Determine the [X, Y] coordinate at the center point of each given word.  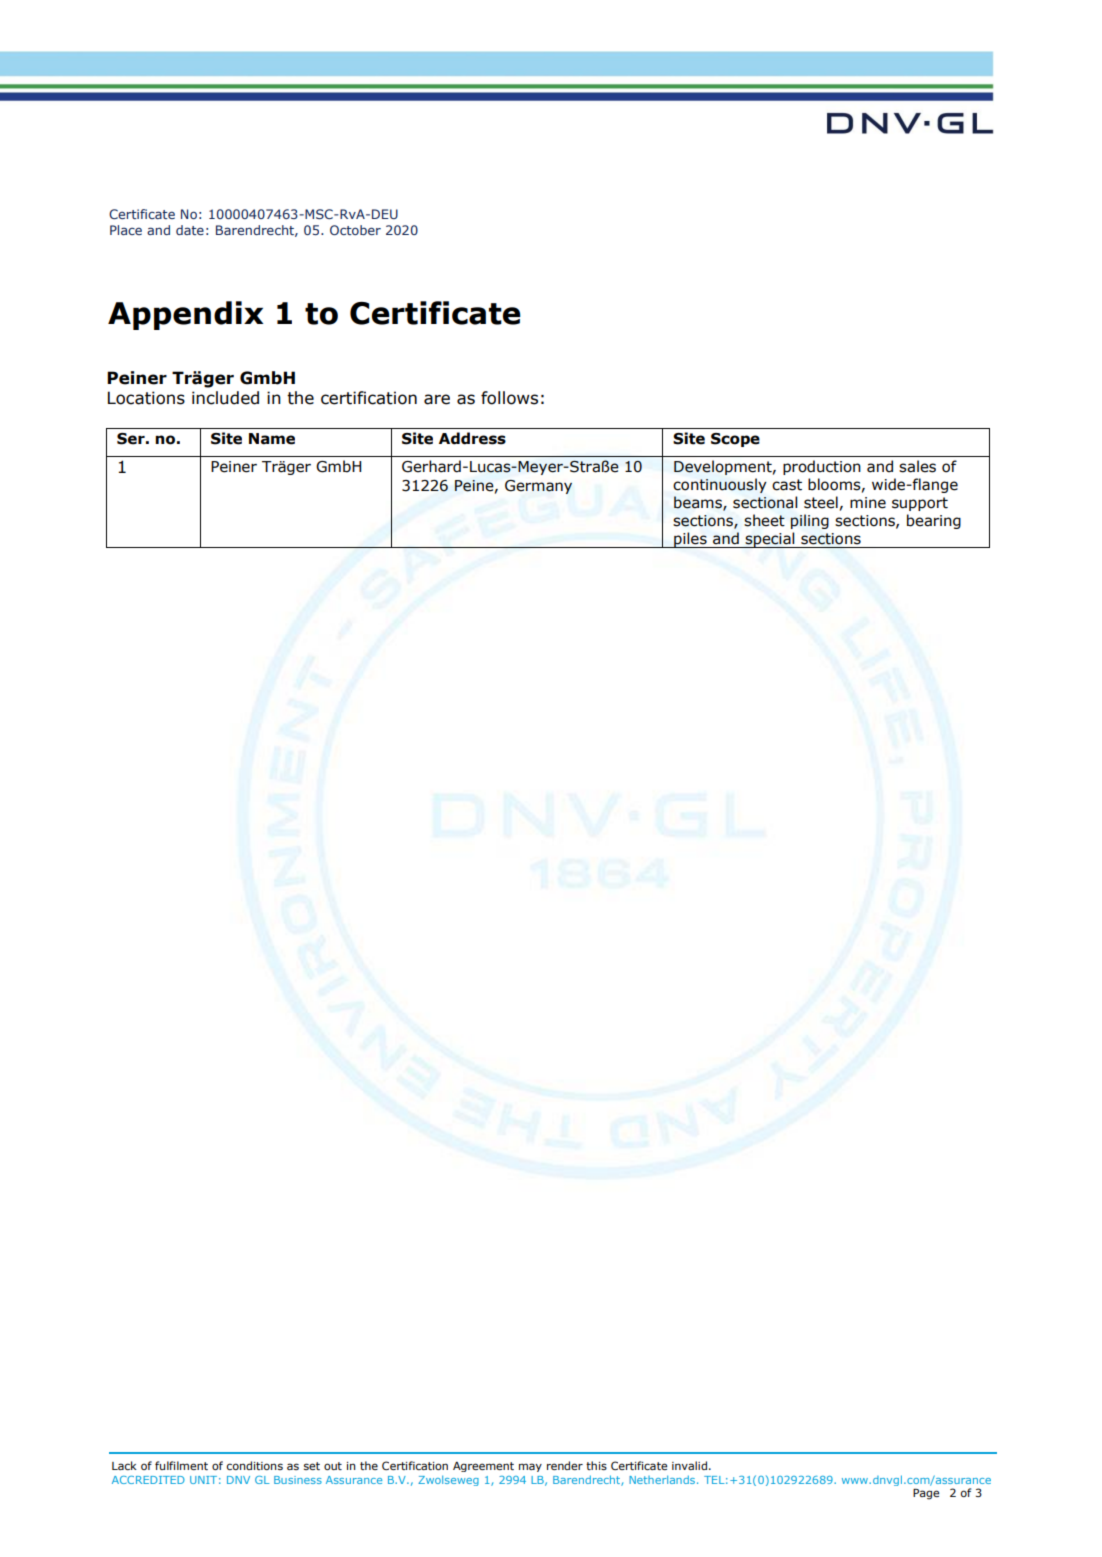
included [225, 398]
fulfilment [181, 1465]
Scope [735, 440]
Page [926, 1494]
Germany [538, 487]
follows [509, 398]
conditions [255, 1465]
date [190, 230]
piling [810, 521]
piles [690, 540]
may [530, 1467]
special [770, 540]
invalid [689, 1465]
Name [272, 439]
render [565, 1465]
